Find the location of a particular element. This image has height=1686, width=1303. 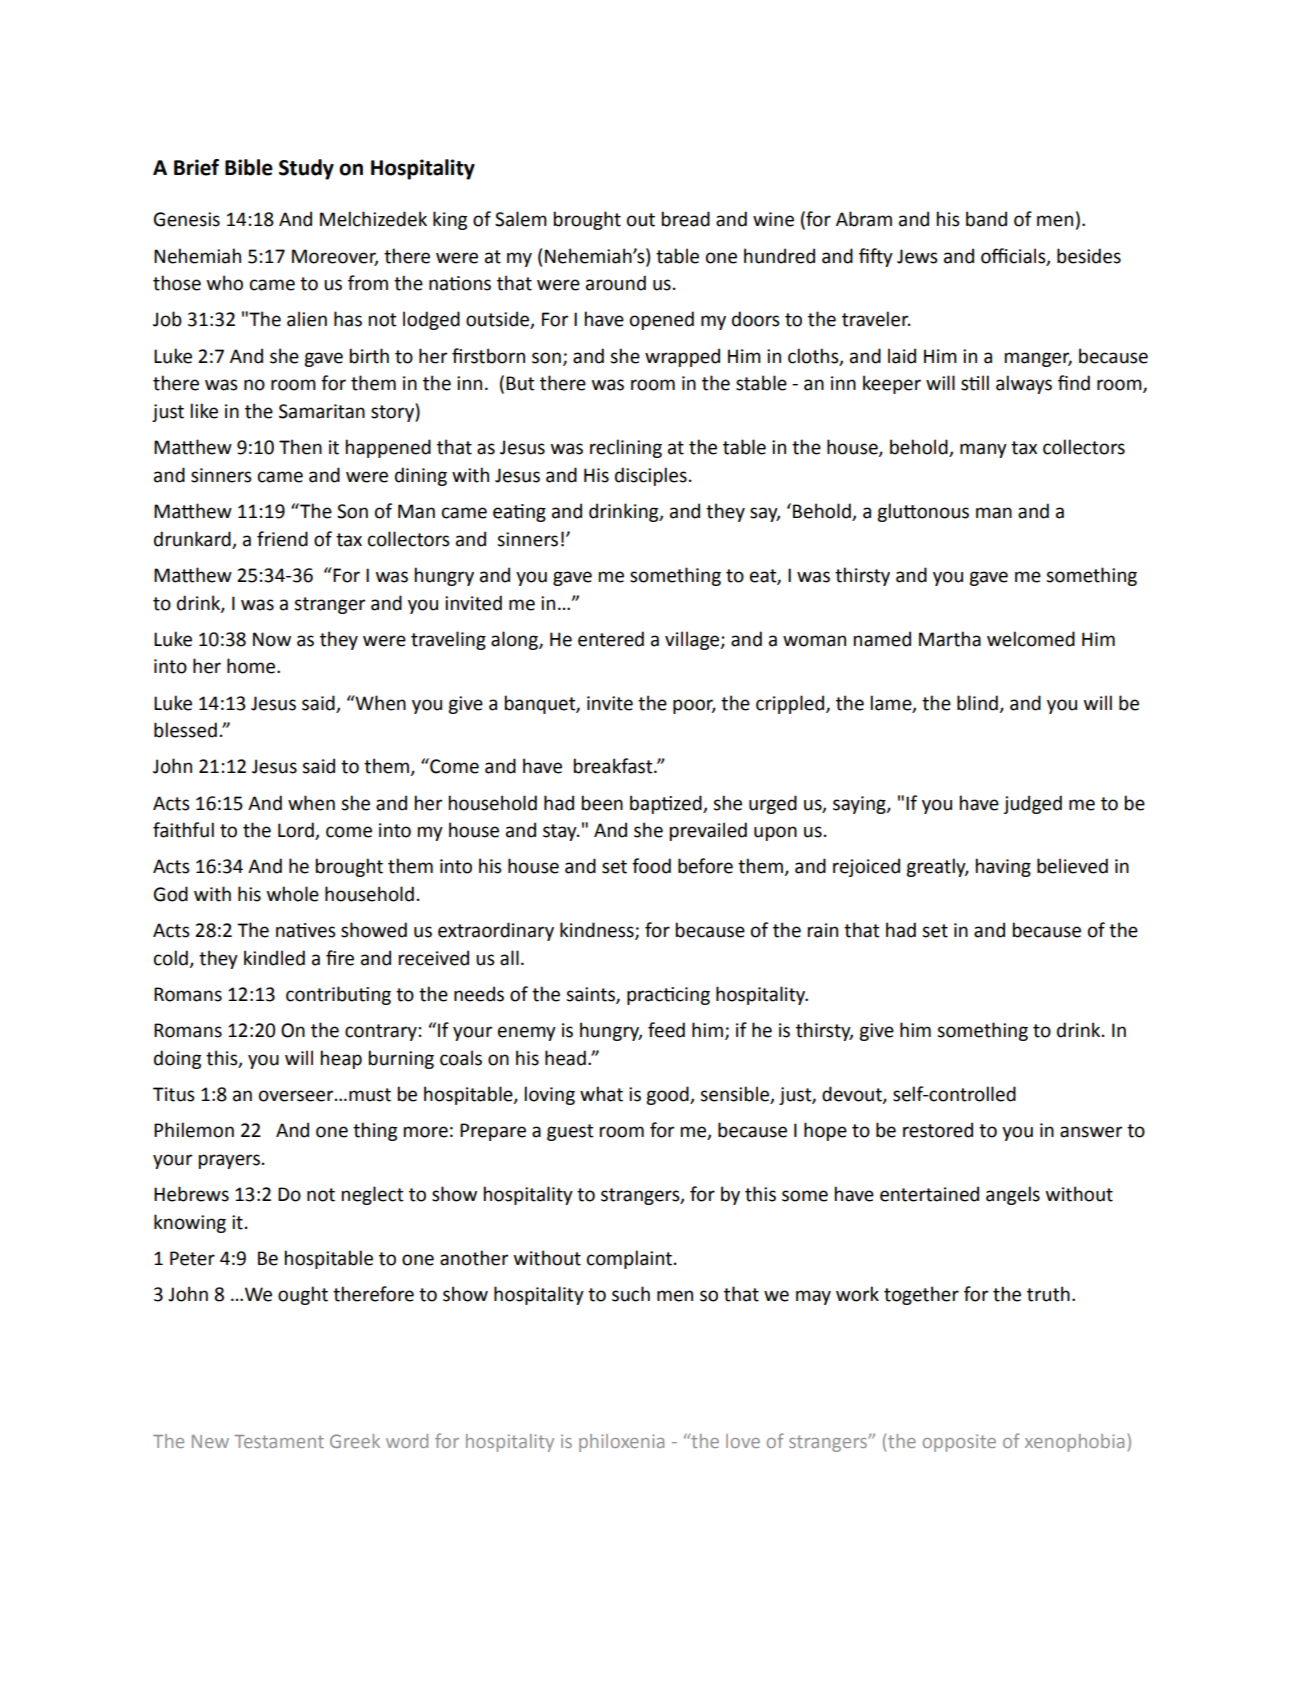

love is located at coordinates (743, 1441).
